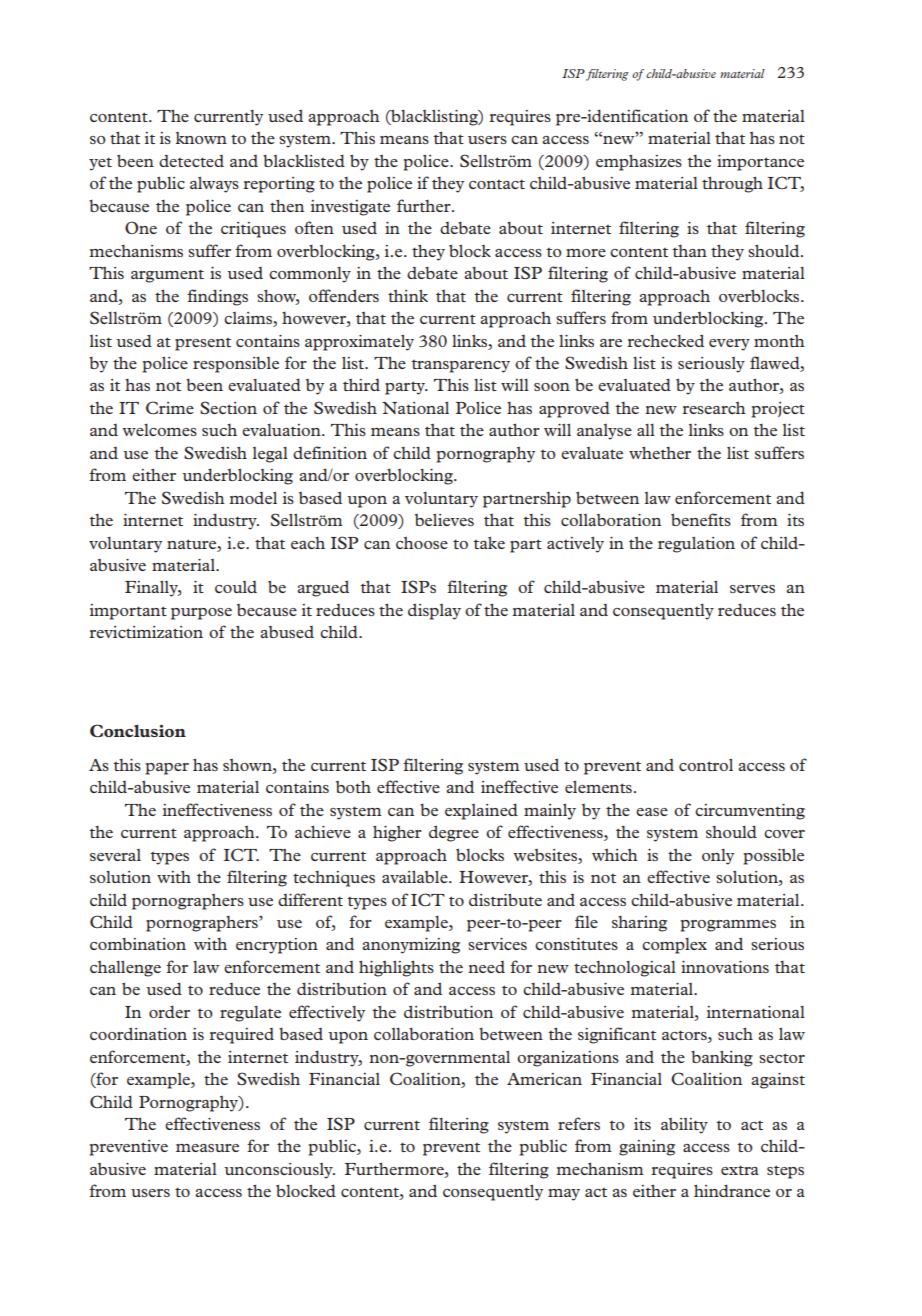 The width and height of the screenshot is (922, 1316). What do you see at coordinates (714, 408) in the screenshot?
I see `research` at bounding box center [714, 408].
